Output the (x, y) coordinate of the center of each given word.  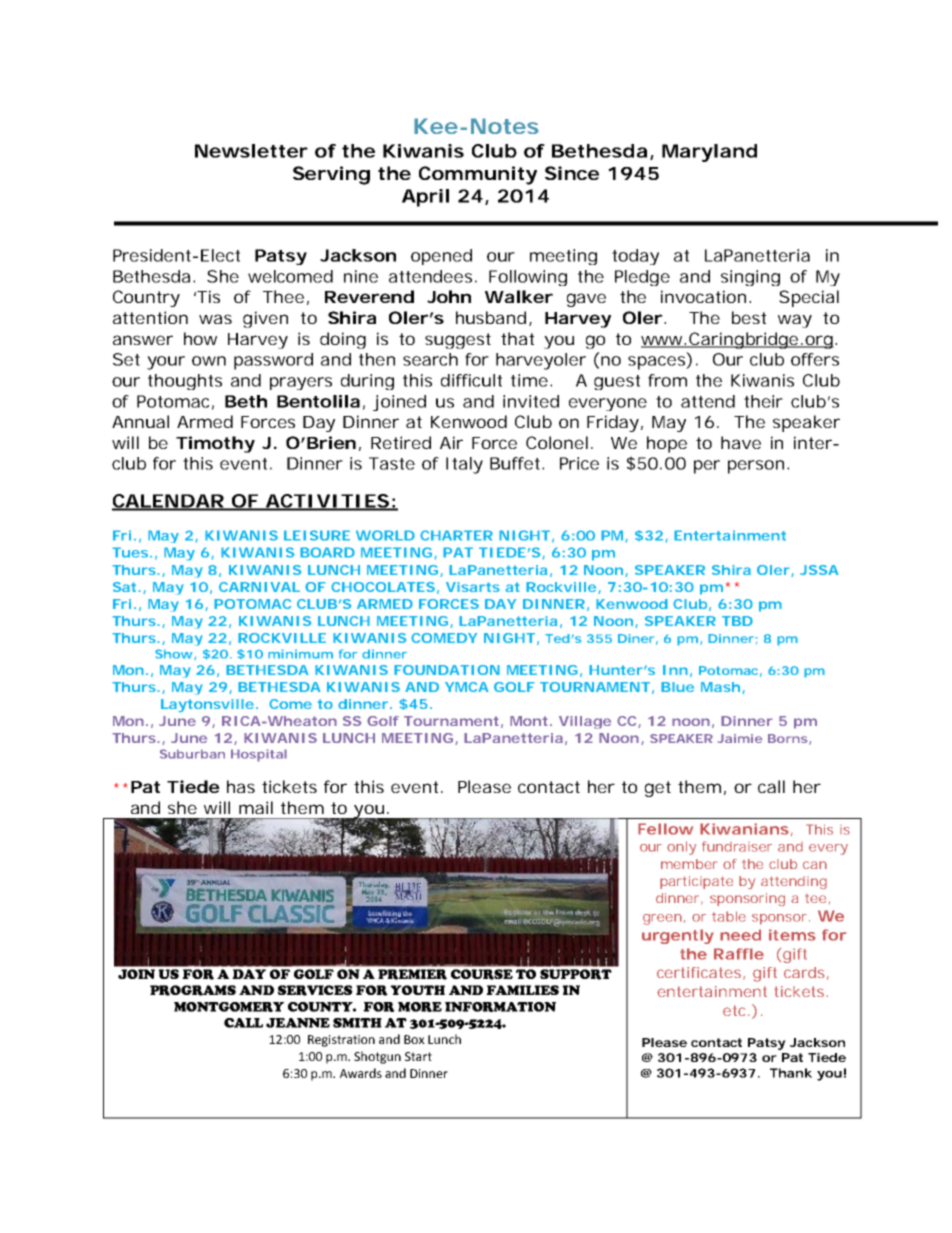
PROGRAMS (193, 990)
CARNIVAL (259, 587)
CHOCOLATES (383, 587)
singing (750, 278)
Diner (636, 638)
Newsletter (251, 151)
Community (478, 175)
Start (418, 1056)
